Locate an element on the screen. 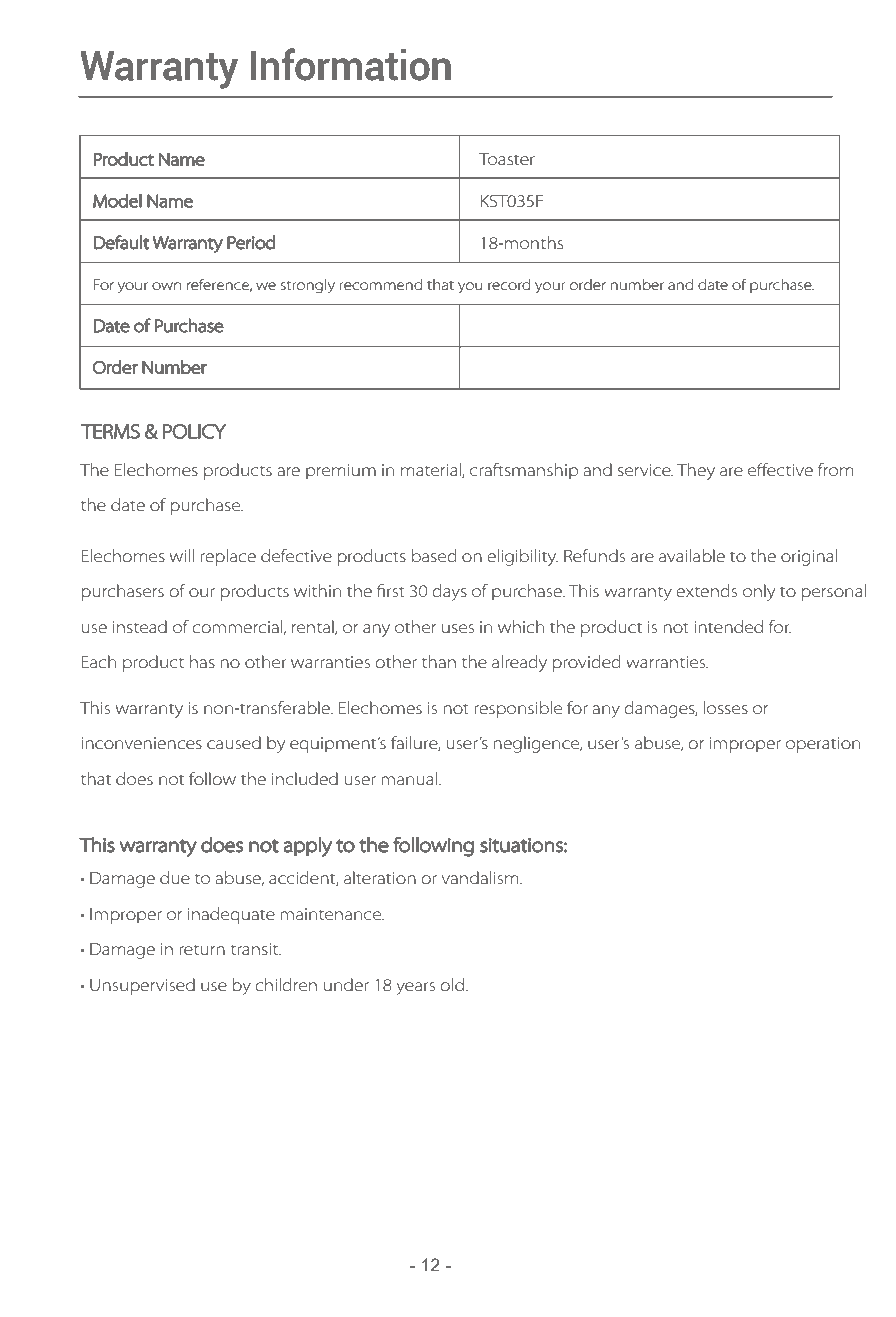 This screenshot has height=1317, width=896. POLICY is located at coordinates (194, 431).
